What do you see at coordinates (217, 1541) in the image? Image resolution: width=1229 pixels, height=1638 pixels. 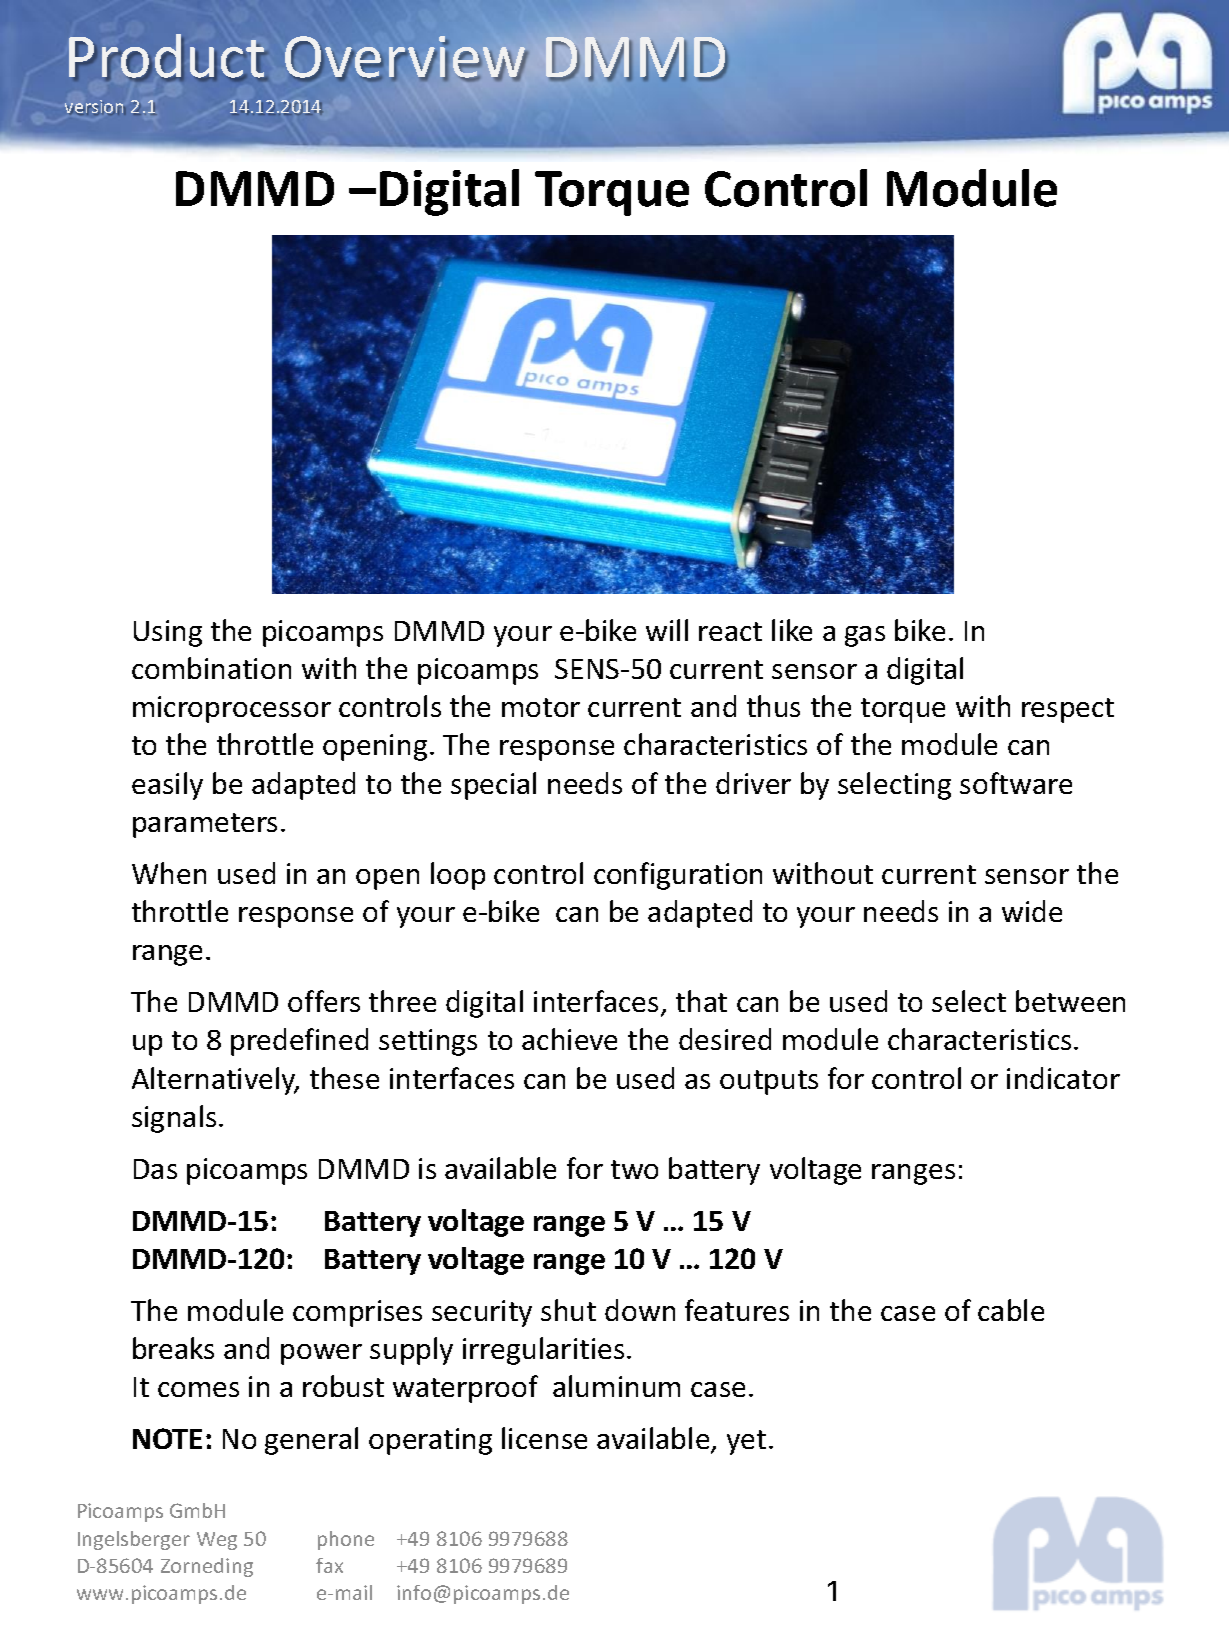 I see `Weg` at bounding box center [217, 1541].
